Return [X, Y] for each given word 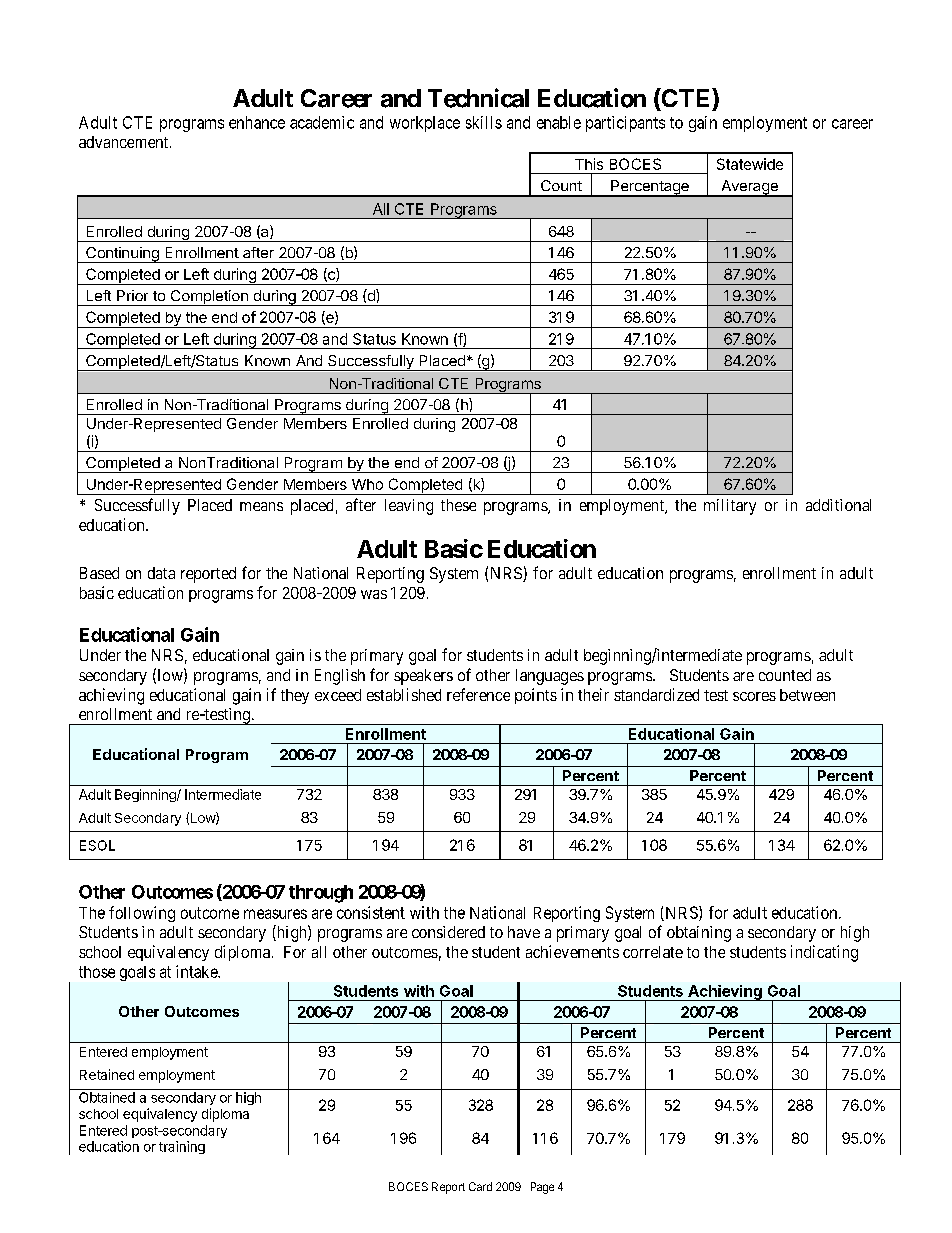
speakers [423, 677]
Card [480, 1186]
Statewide [750, 164]
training [182, 1147]
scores [754, 696]
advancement [125, 142]
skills [484, 122]
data [161, 573]
